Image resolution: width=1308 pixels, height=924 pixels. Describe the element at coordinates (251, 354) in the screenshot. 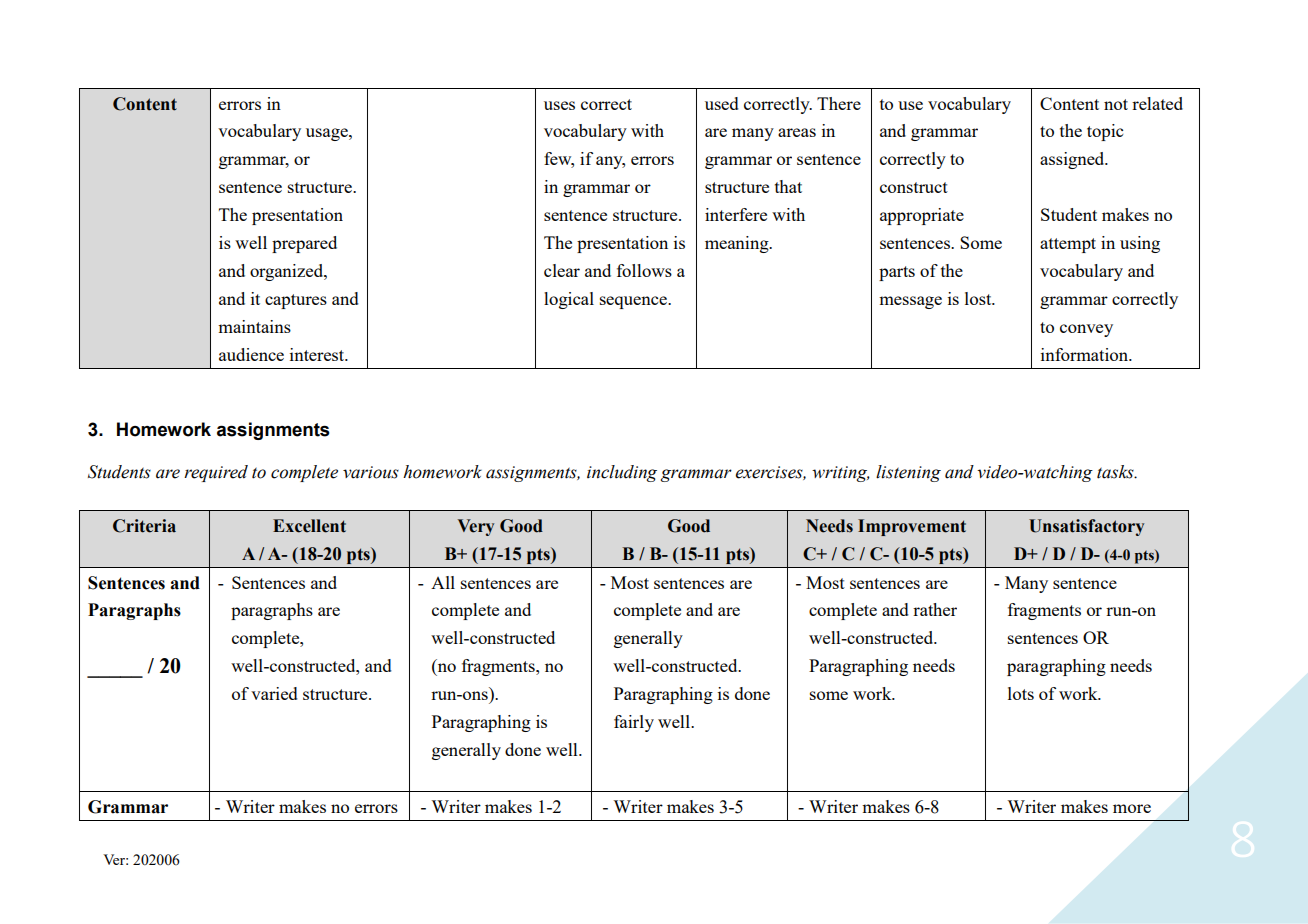

I see `audience` at that location.
